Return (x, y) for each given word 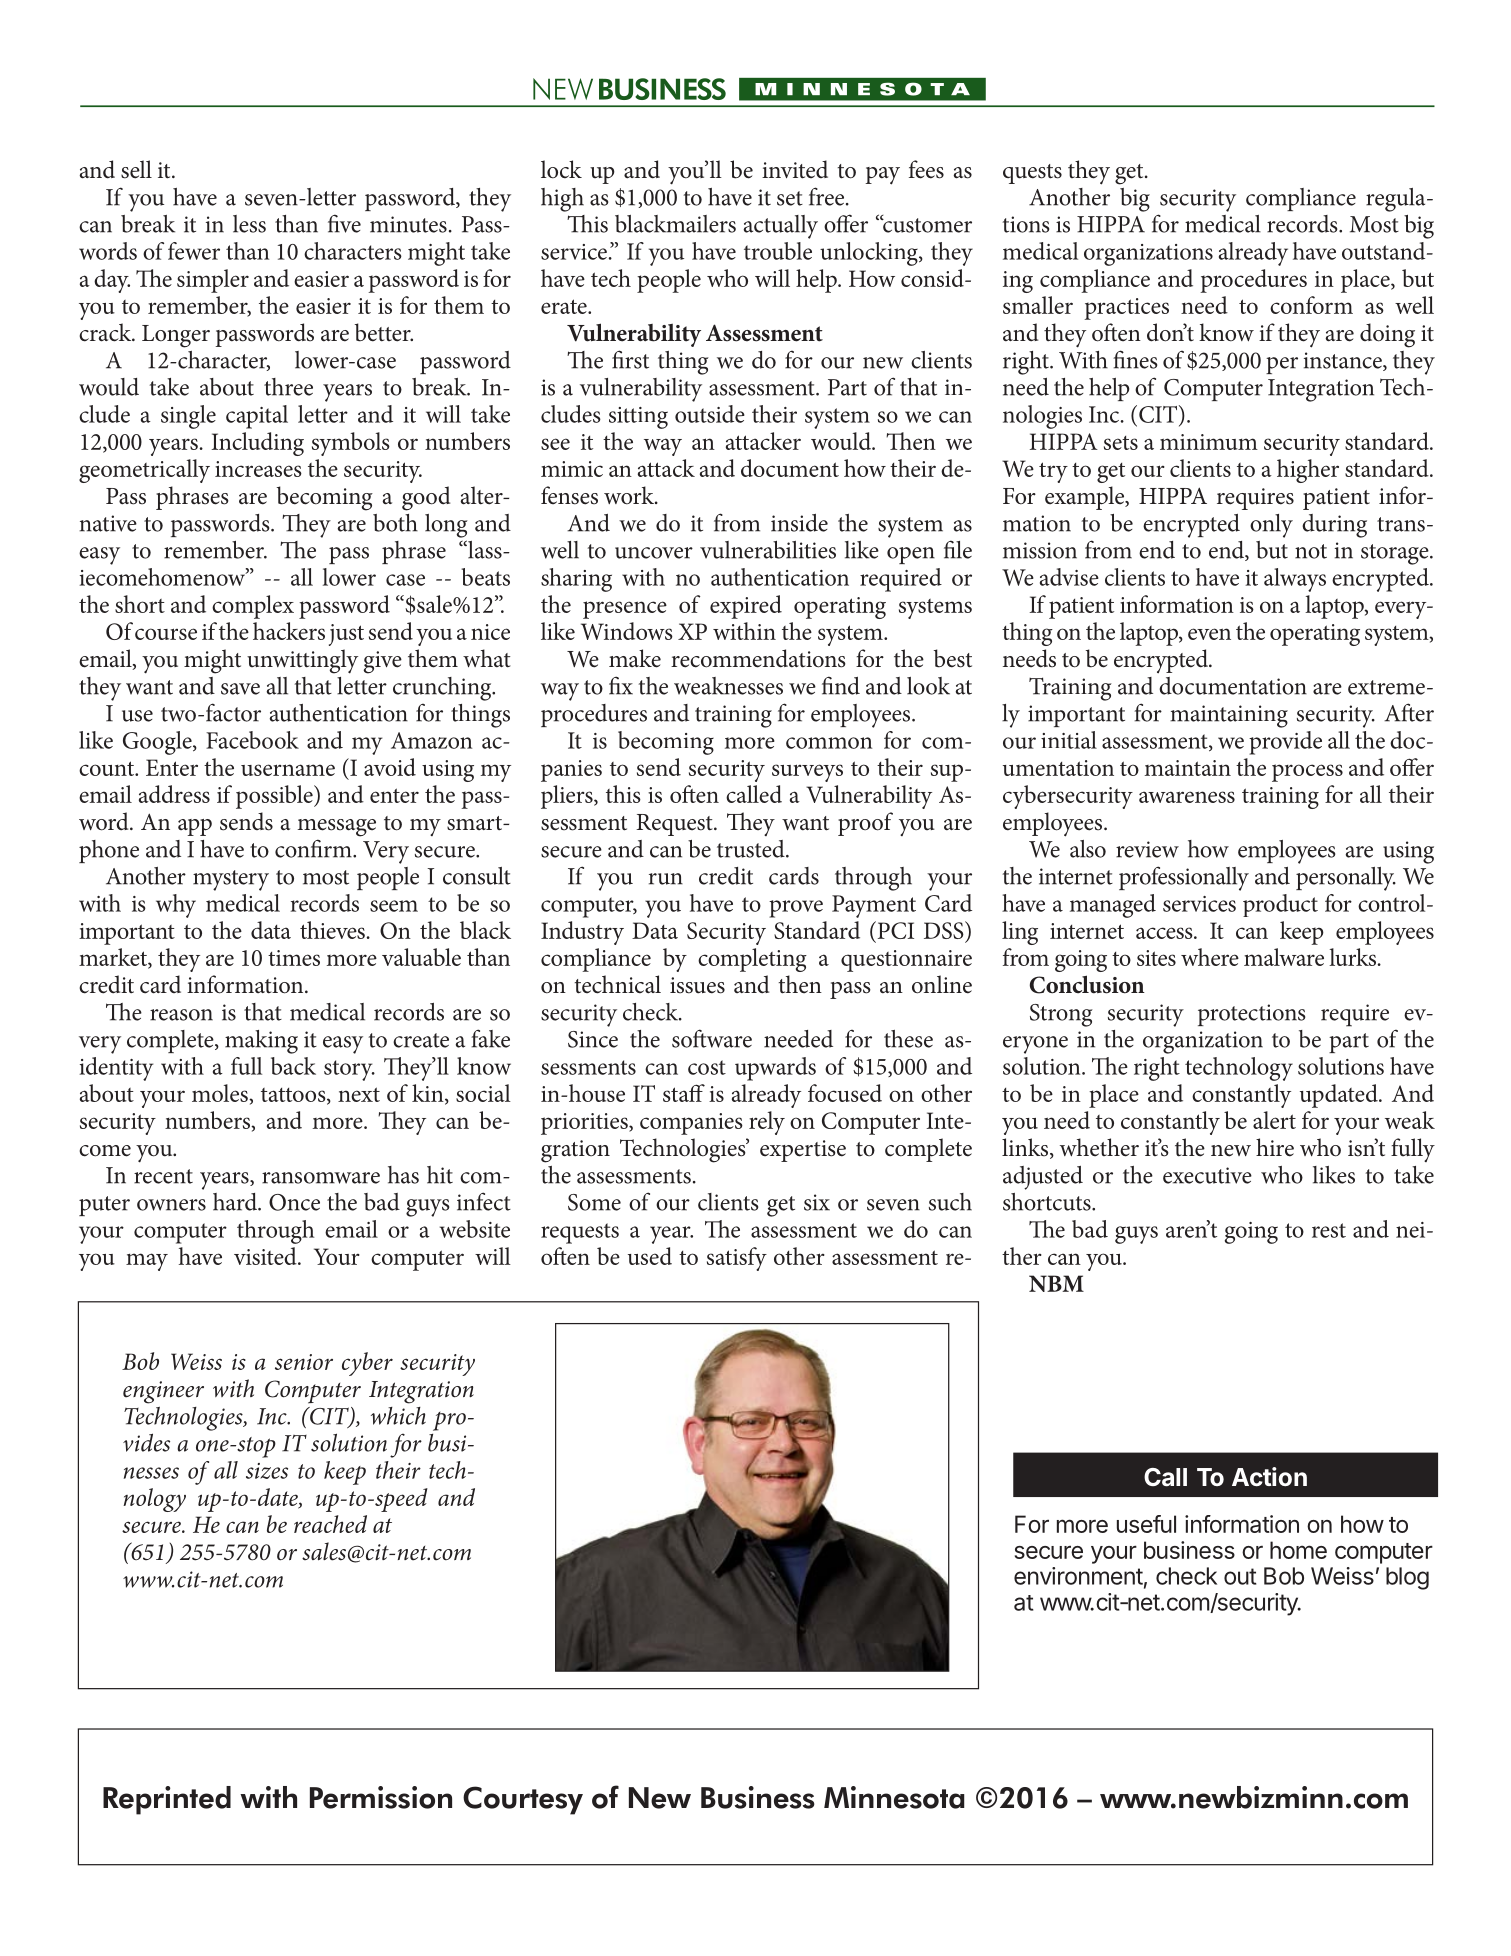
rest (1329, 1230)
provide (1285, 743)
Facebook (252, 740)
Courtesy (523, 1800)
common (829, 743)
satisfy (737, 1259)
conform (1311, 305)
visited (266, 1256)
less (249, 224)
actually (781, 227)
